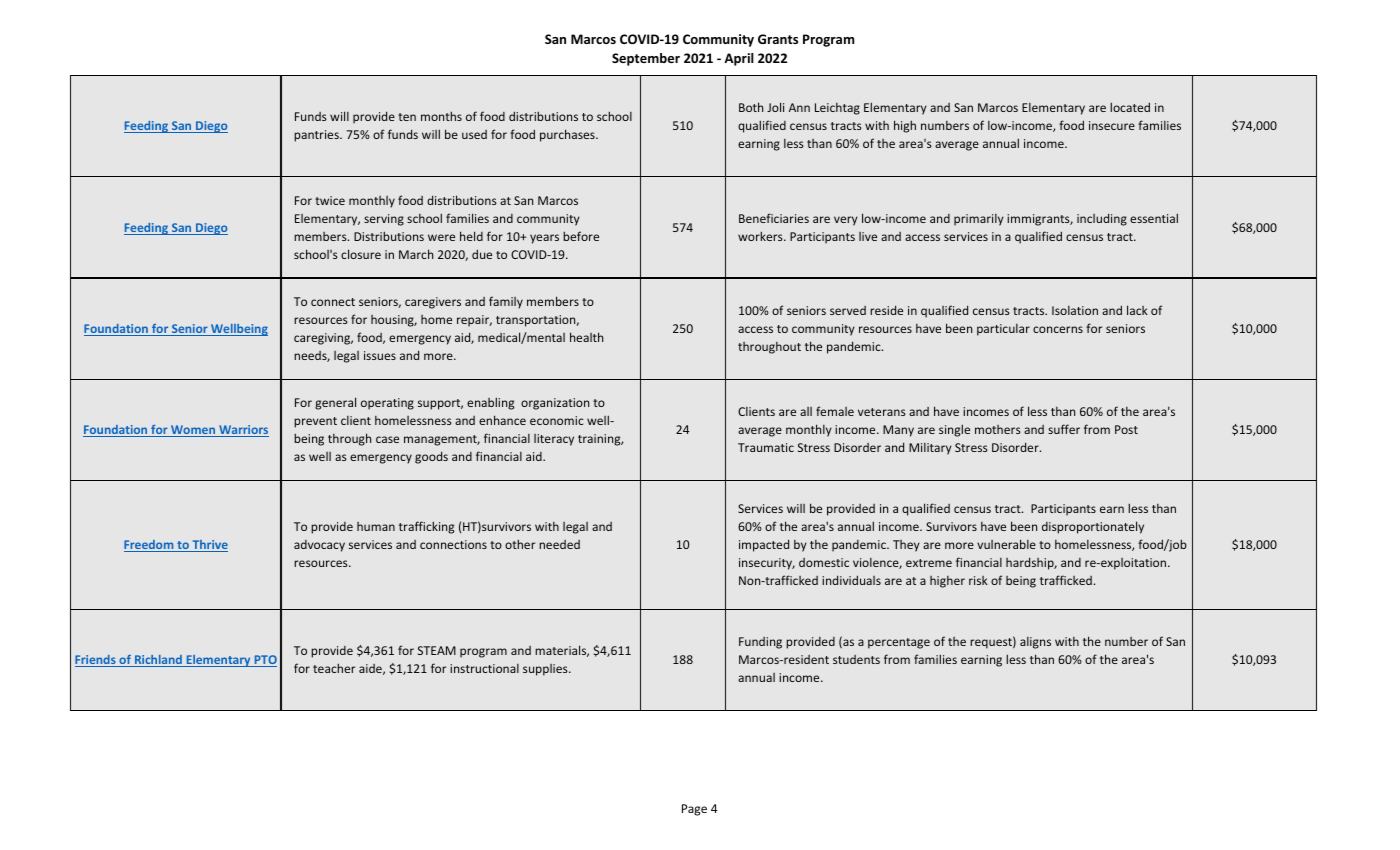 This screenshot has width=1400, height=850. I want to click on vulnerable, so click(1006, 544).
